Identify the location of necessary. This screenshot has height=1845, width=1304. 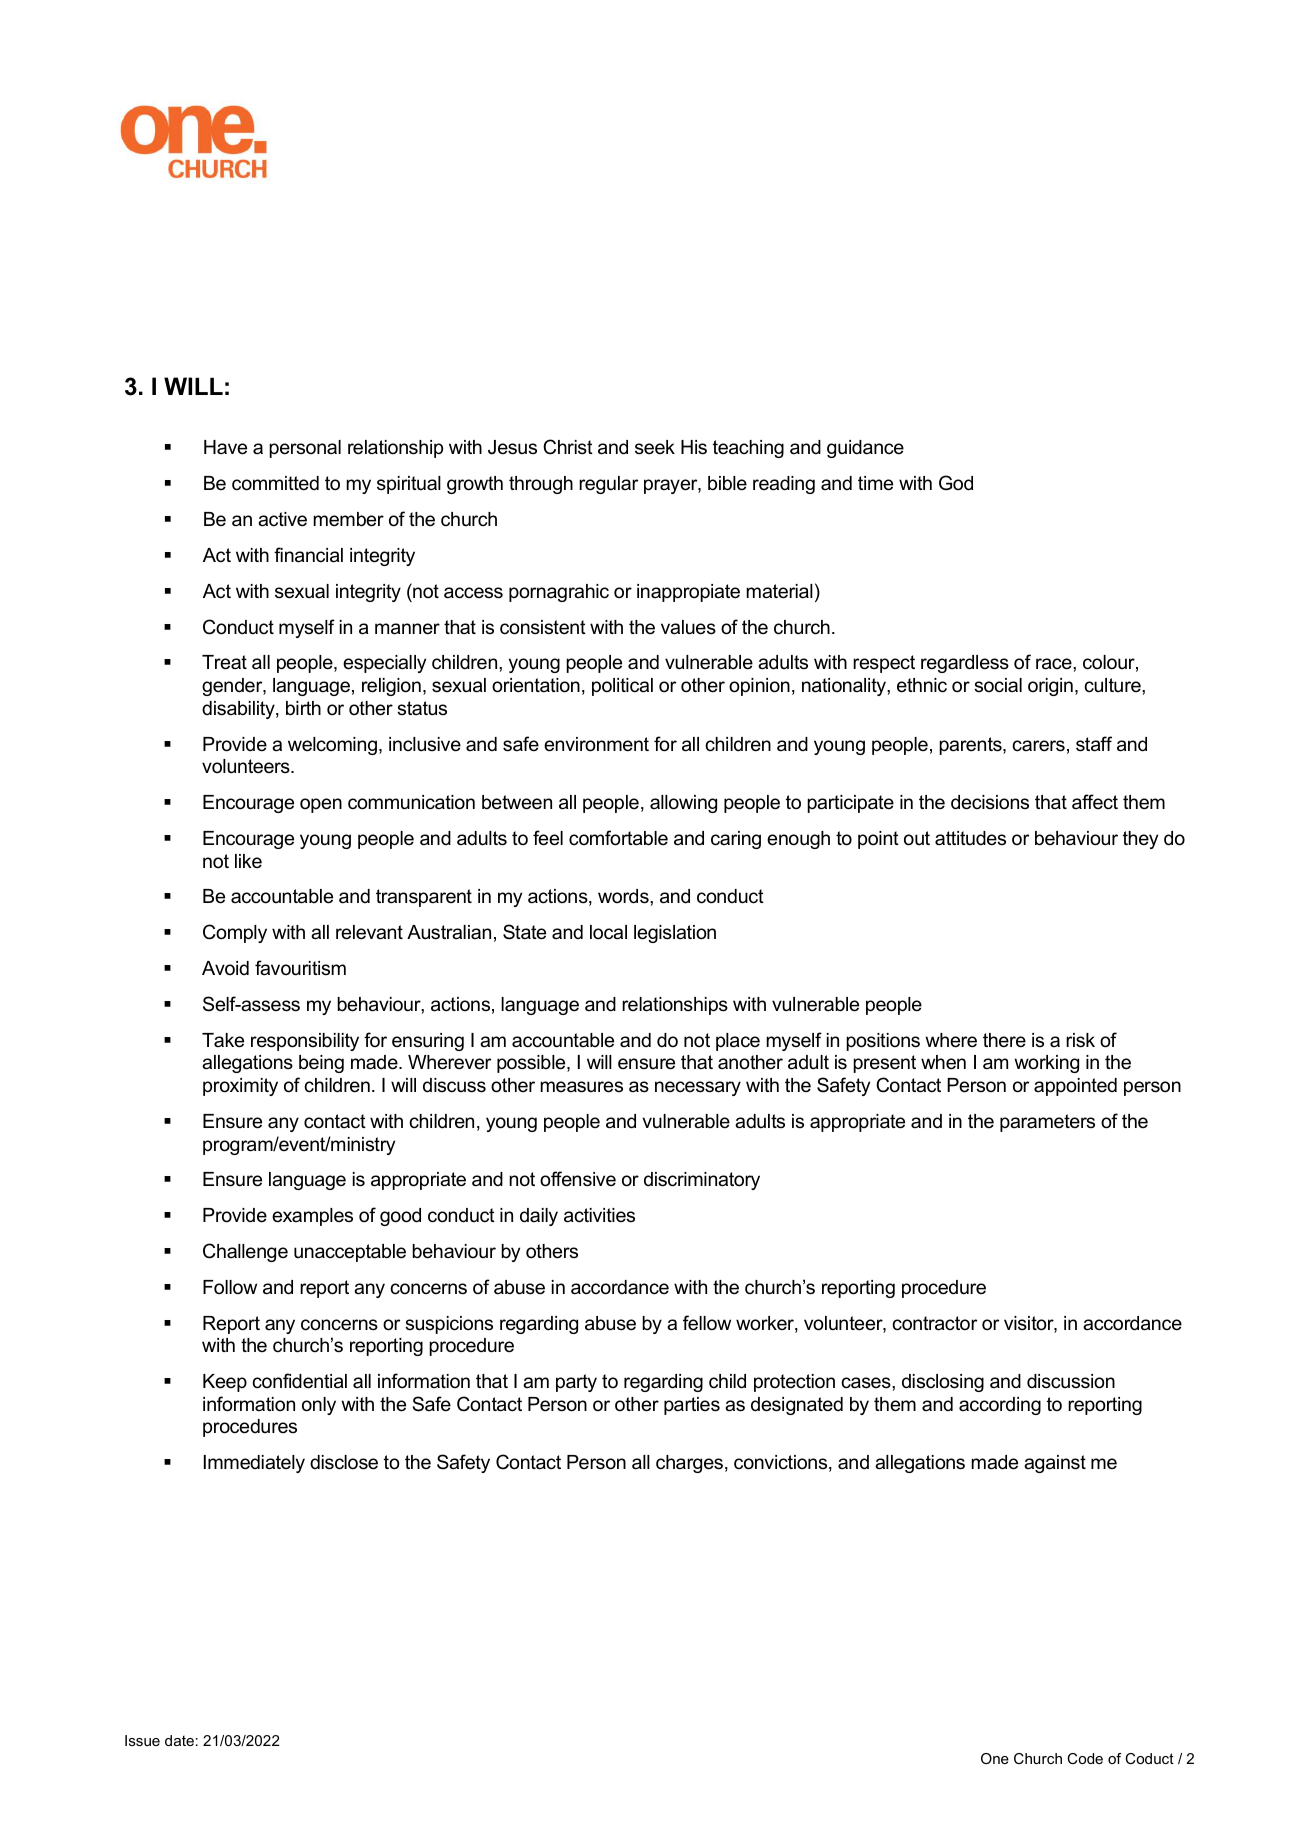
(698, 1088).
